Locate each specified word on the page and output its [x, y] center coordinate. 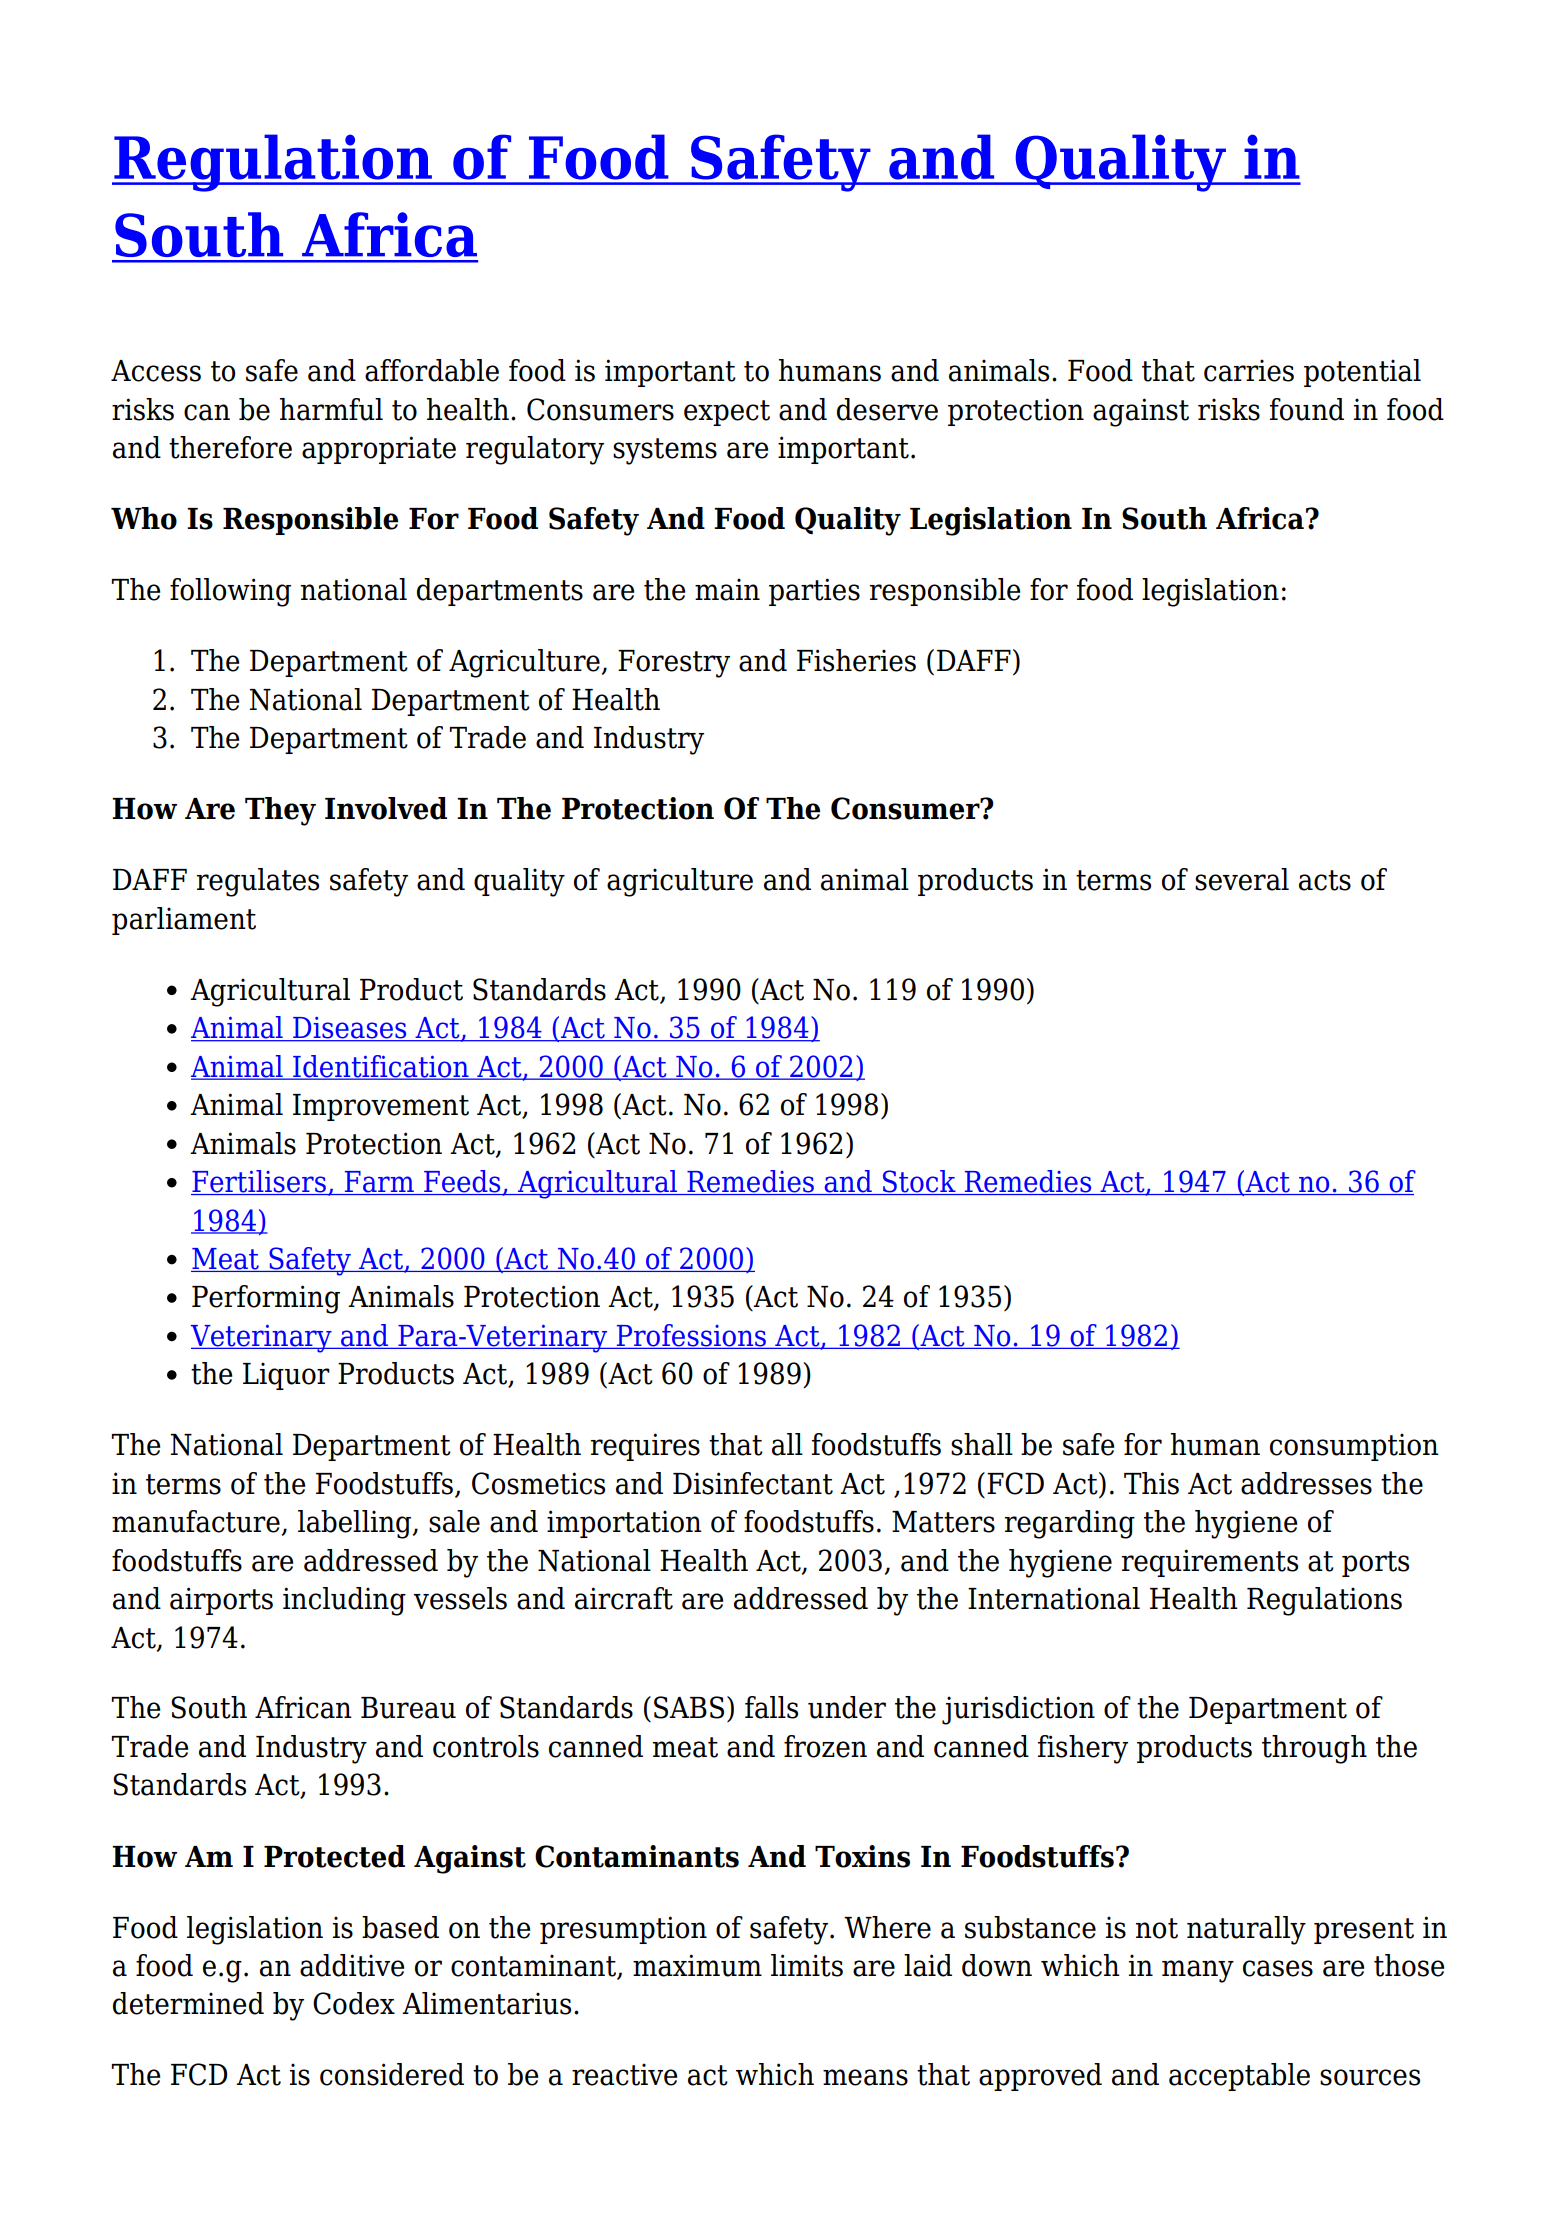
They [280, 811]
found [1307, 409]
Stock [919, 1182]
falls [771, 1707]
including [344, 1601]
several [1242, 879]
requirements [1210, 1563]
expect [727, 413]
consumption [1354, 1447]
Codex [354, 2003]
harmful [331, 409]
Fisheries [856, 660]
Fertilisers [259, 1182]
